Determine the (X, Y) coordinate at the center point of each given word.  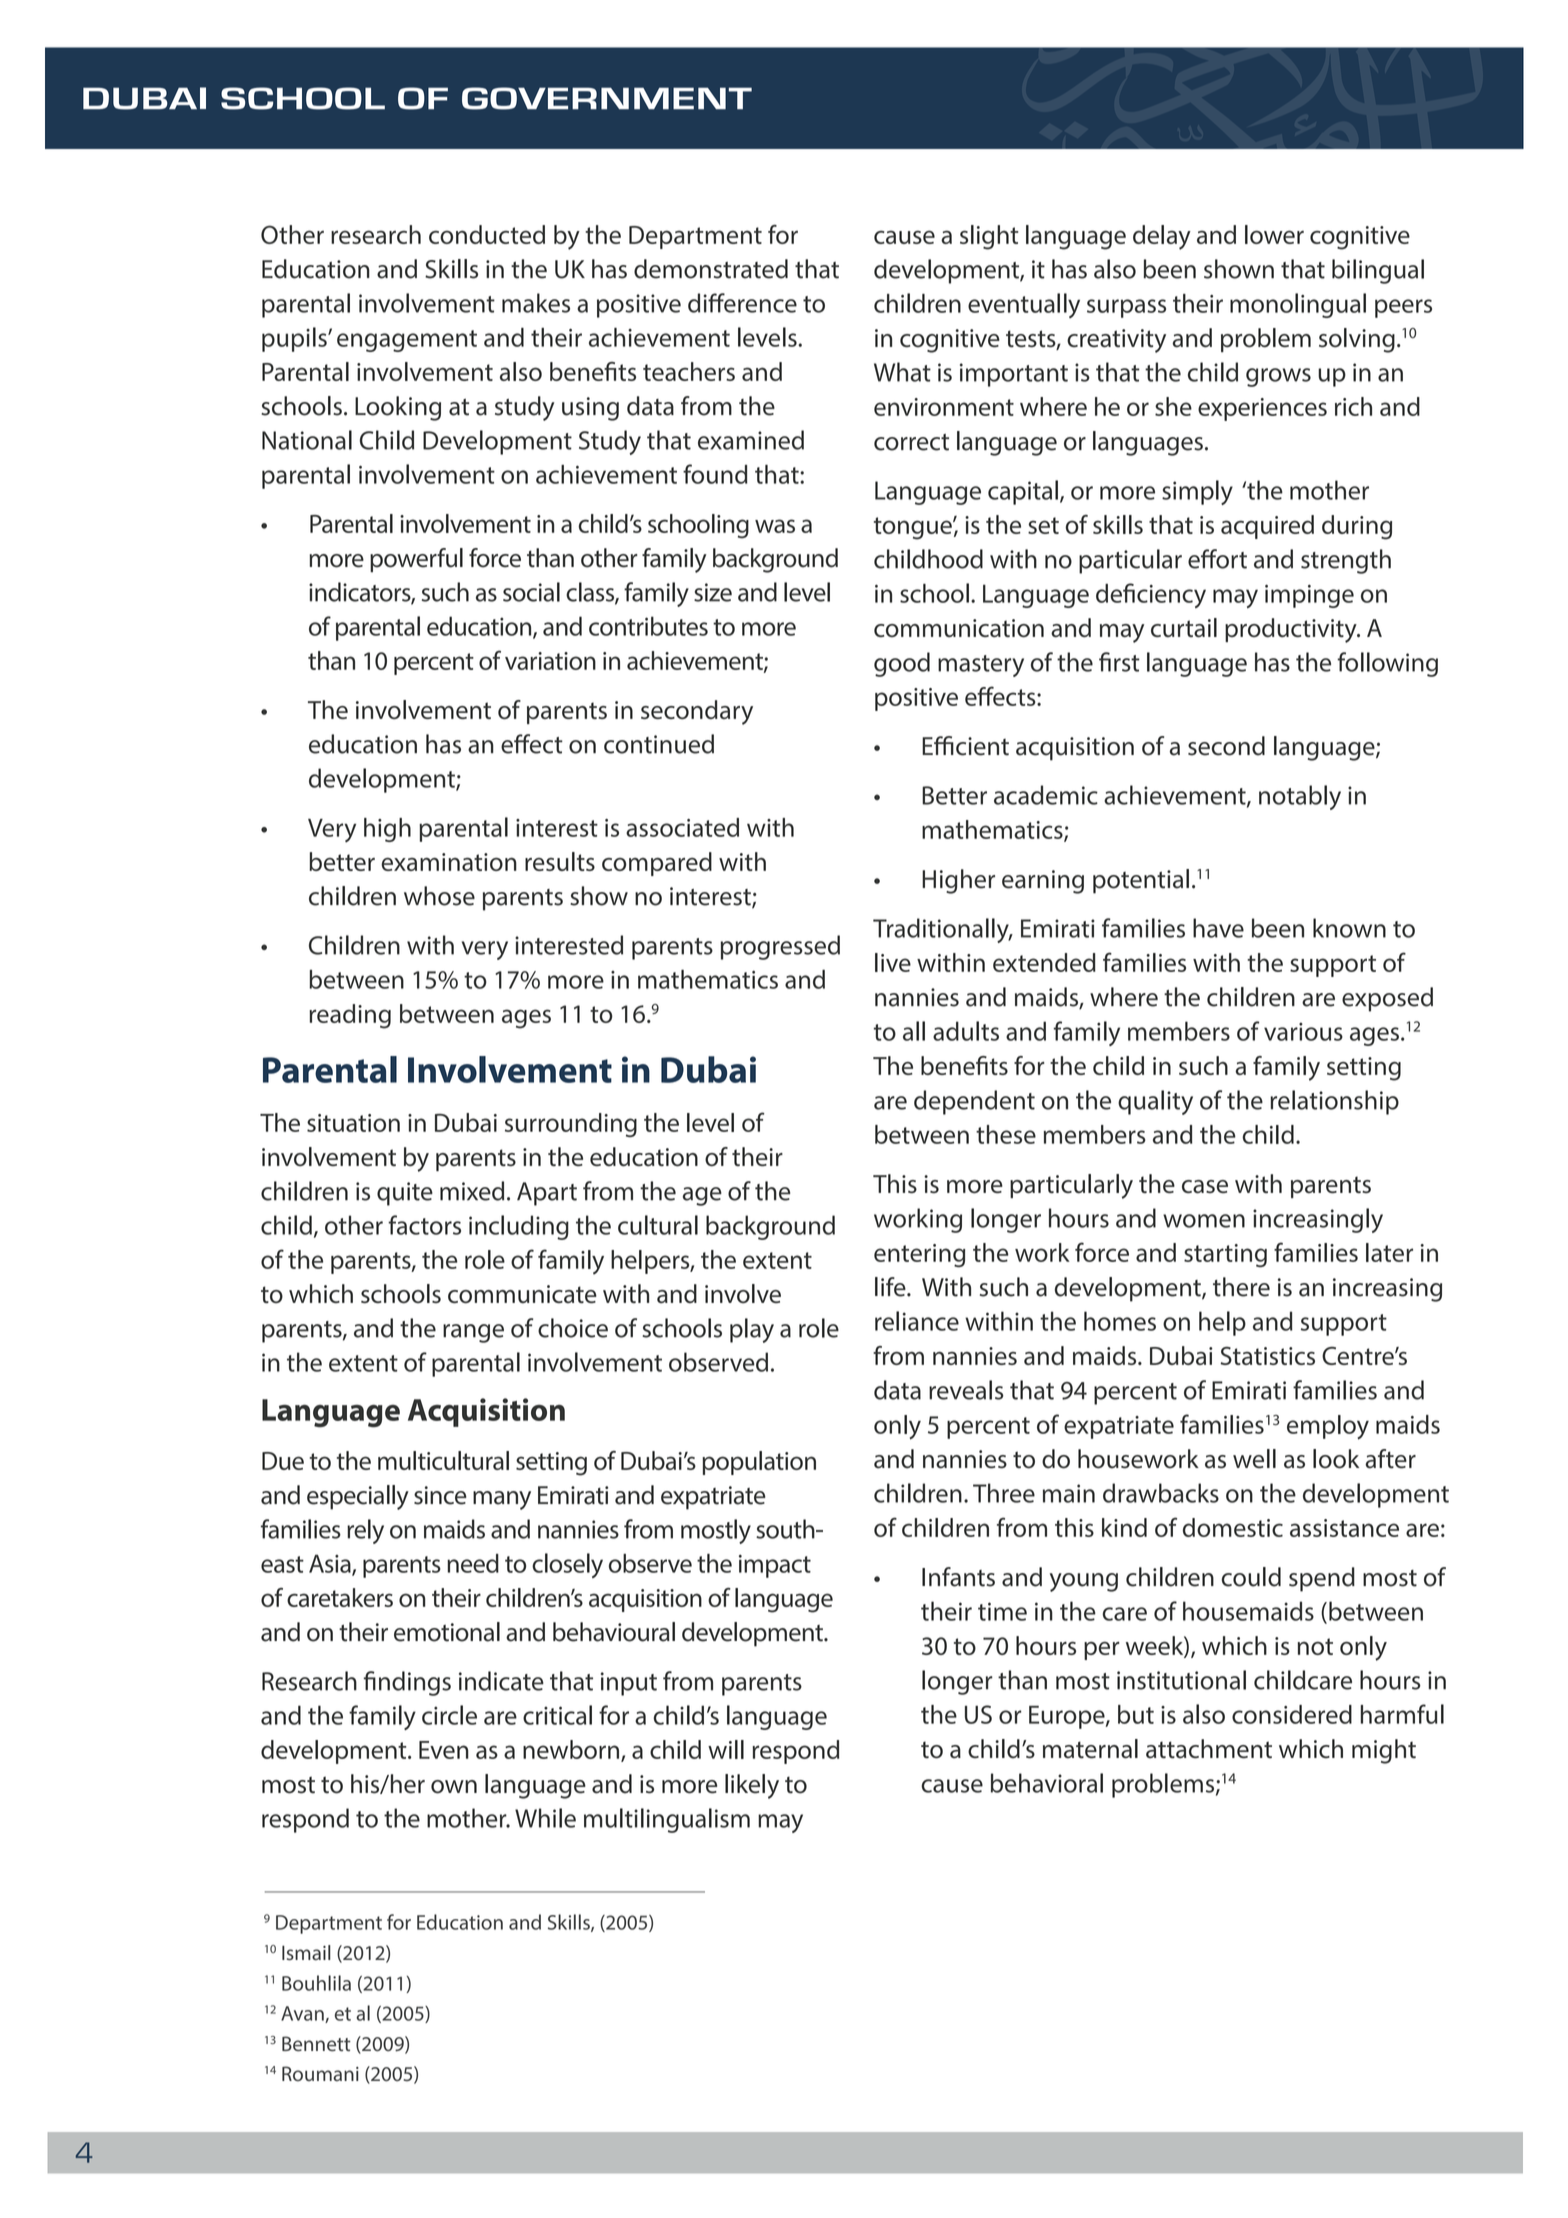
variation (550, 661)
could (1251, 1577)
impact (775, 1566)
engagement (407, 341)
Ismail (306, 1953)
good (902, 664)
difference (742, 303)
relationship (1334, 1102)
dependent (974, 1102)
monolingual (1298, 305)
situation (353, 1123)
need (473, 1563)
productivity (1292, 630)
